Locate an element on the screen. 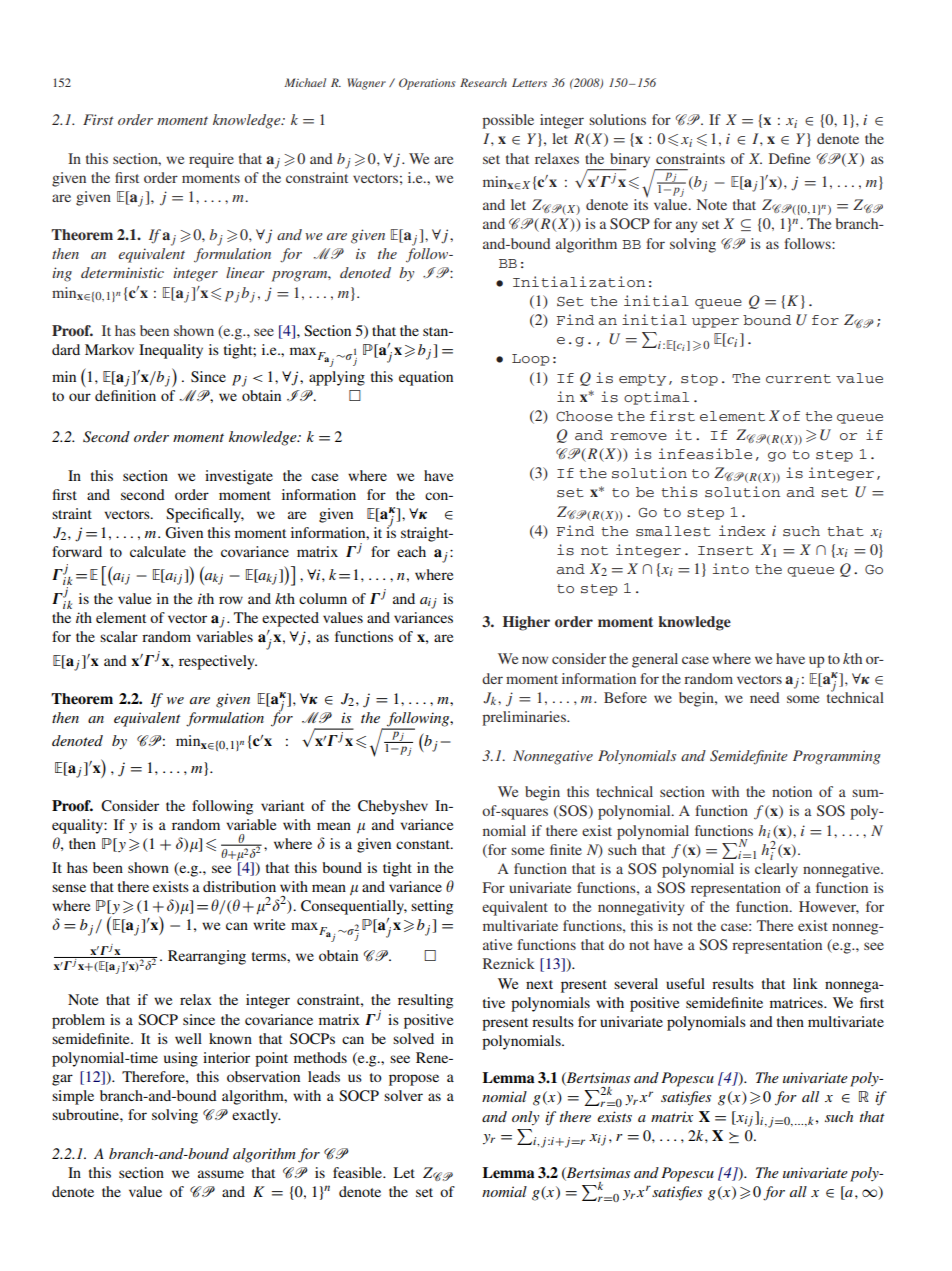 Image resolution: width=952 pixels, height=1271 pixels. Higher is located at coordinates (526, 623).
